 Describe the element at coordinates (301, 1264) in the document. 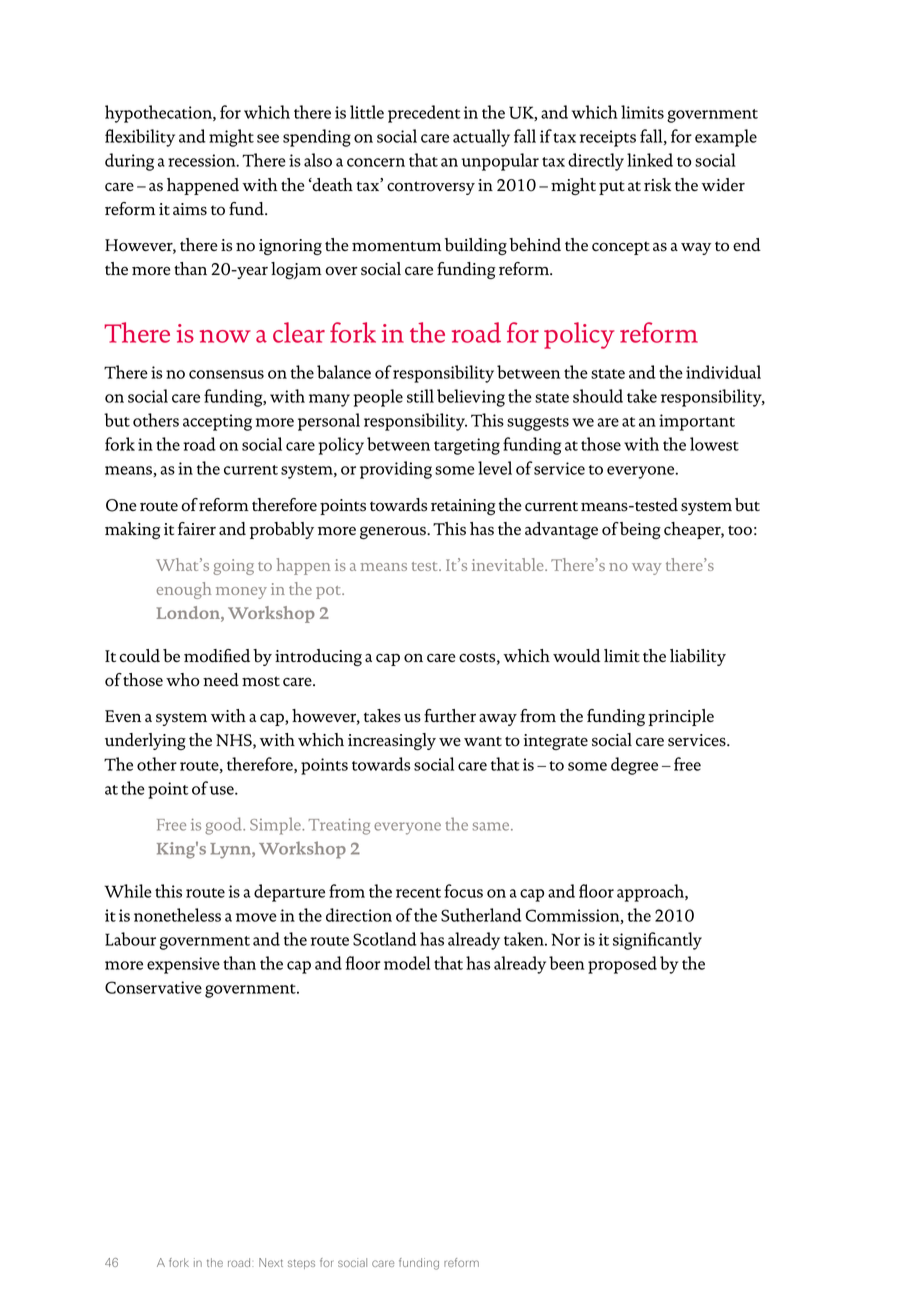

I see `steps` at that location.
